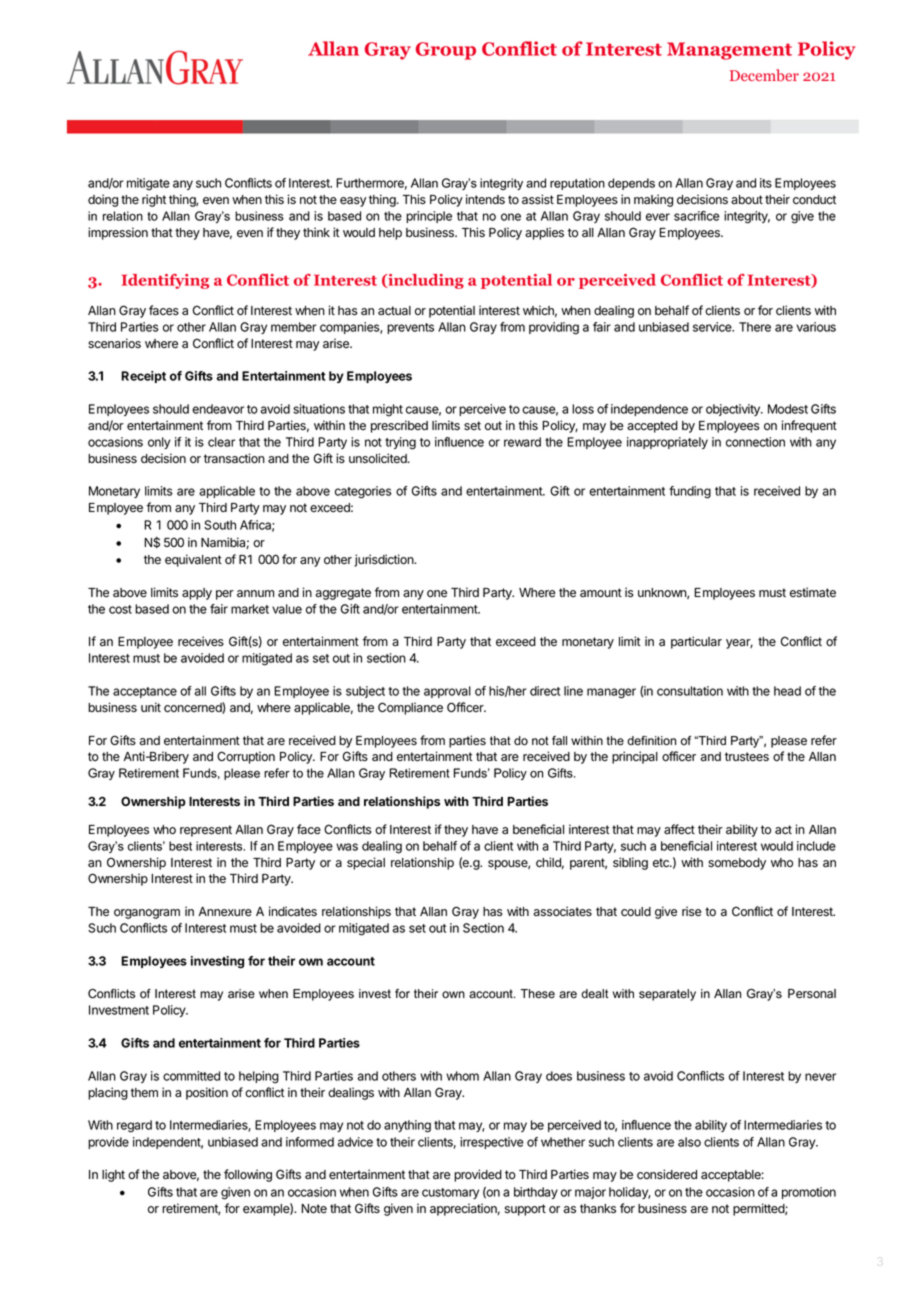 This screenshot has width=924, height=1308. I want to click on Group, so click(446, 51).
